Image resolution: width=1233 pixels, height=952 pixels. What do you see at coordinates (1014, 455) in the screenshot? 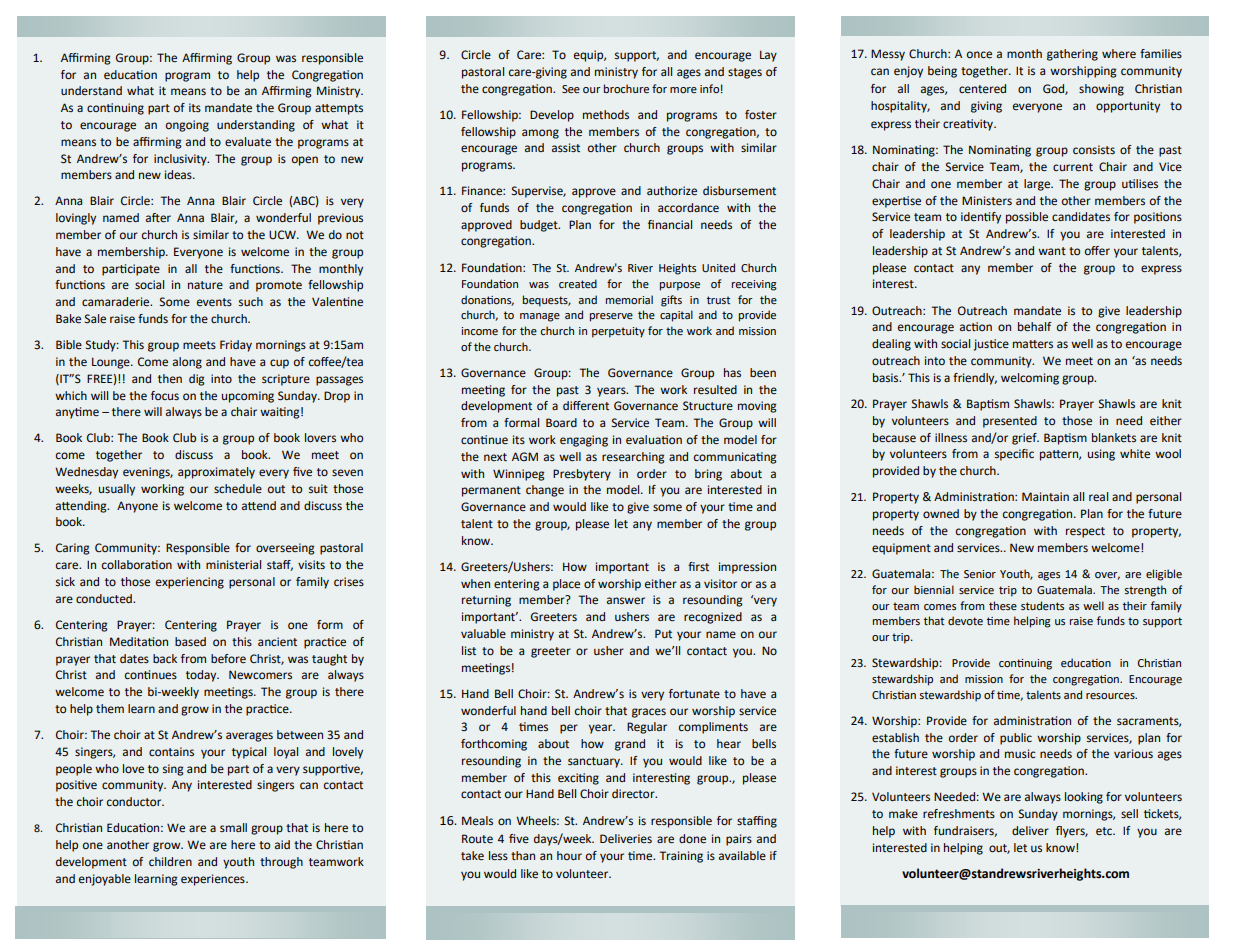
I see `specific` at bounding box center [1014, 455].
